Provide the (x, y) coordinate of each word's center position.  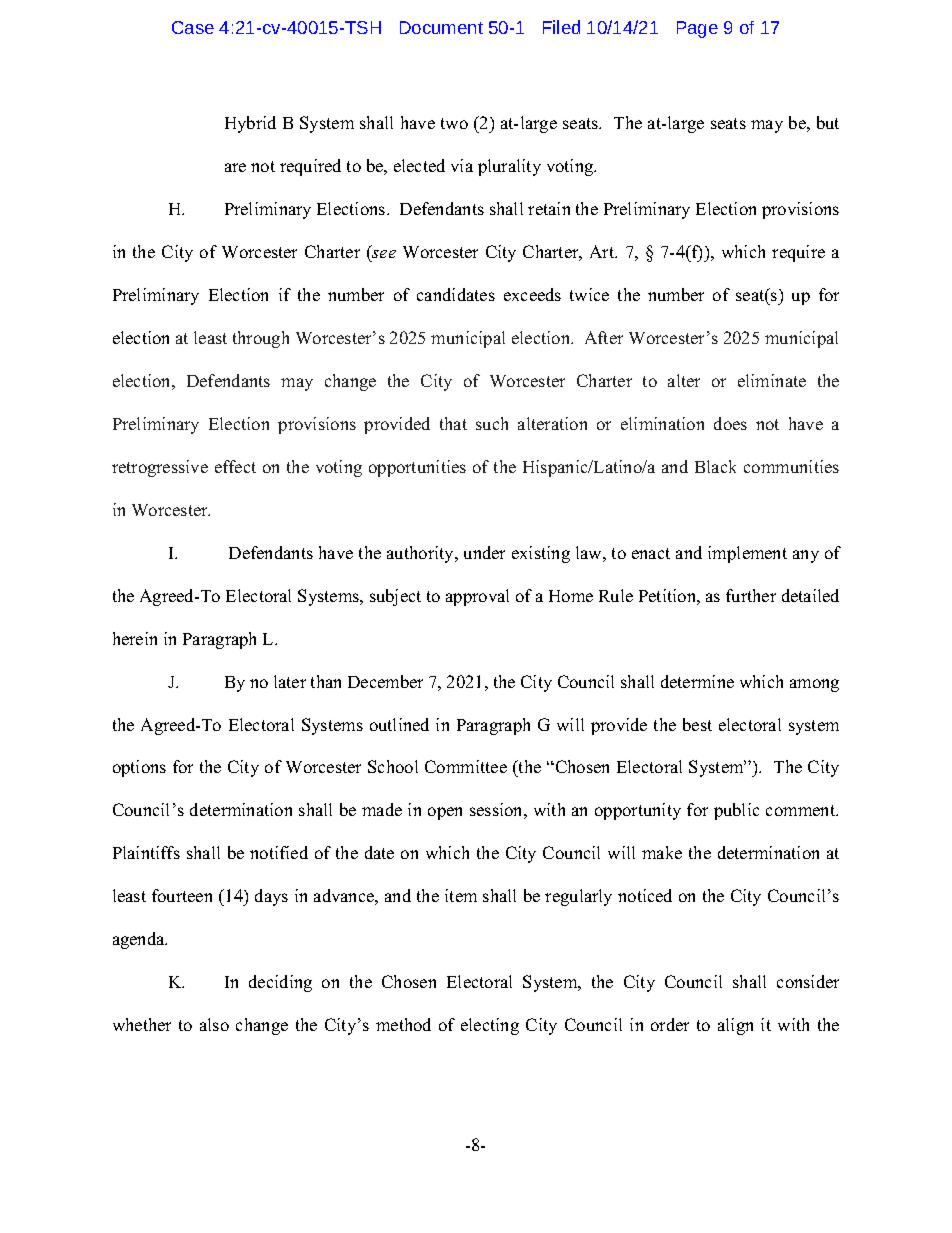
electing (490, 1026)
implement (747, 554)
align (735, 1026)
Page (697, 29)
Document (441, 27)
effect (235, 466)
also (214, 1024)
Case (193, 27)
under (484, 552)
